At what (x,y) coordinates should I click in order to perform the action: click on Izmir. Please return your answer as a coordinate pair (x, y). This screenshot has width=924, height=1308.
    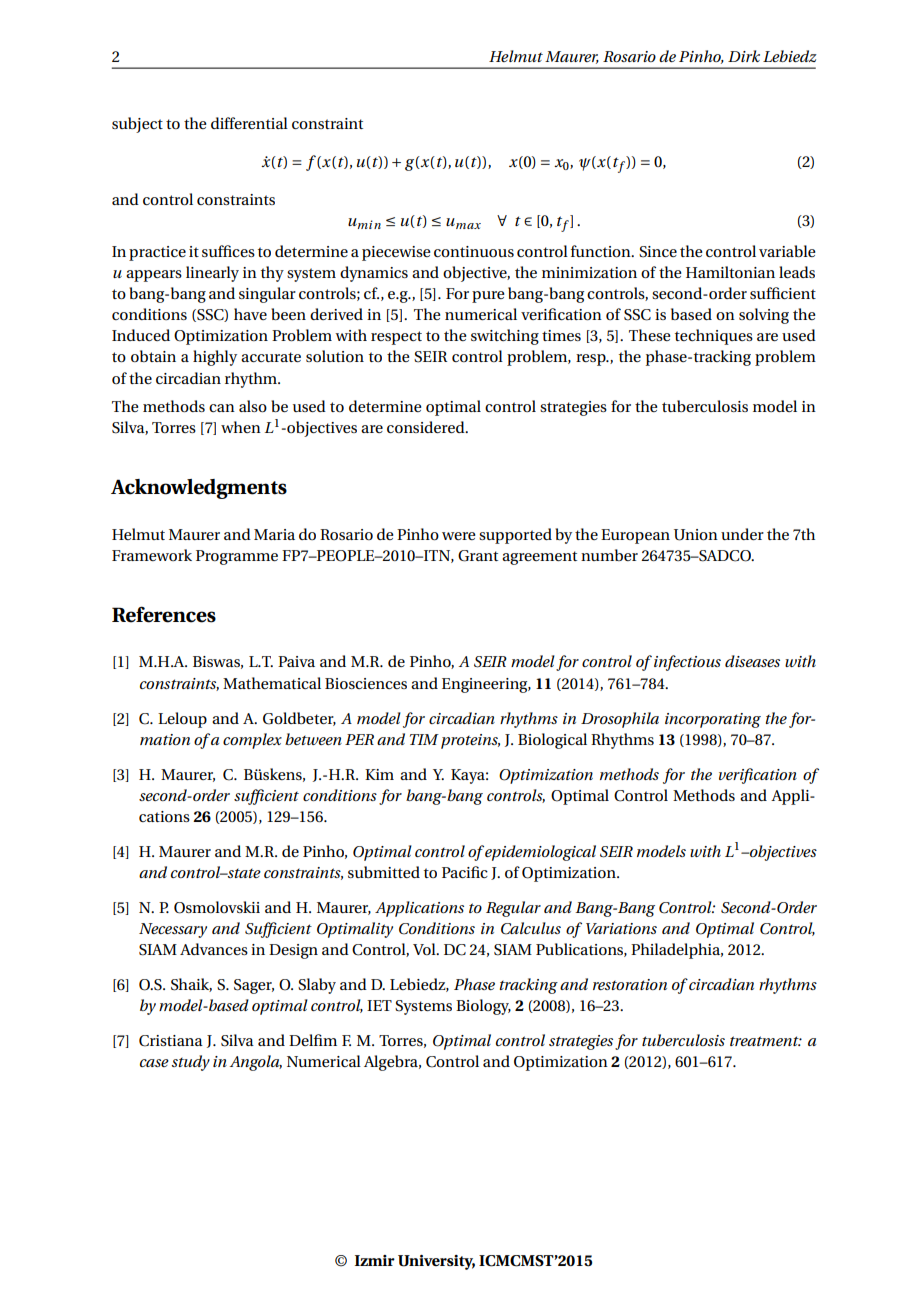
    Looking at the image, I should click on (375, 1260).
